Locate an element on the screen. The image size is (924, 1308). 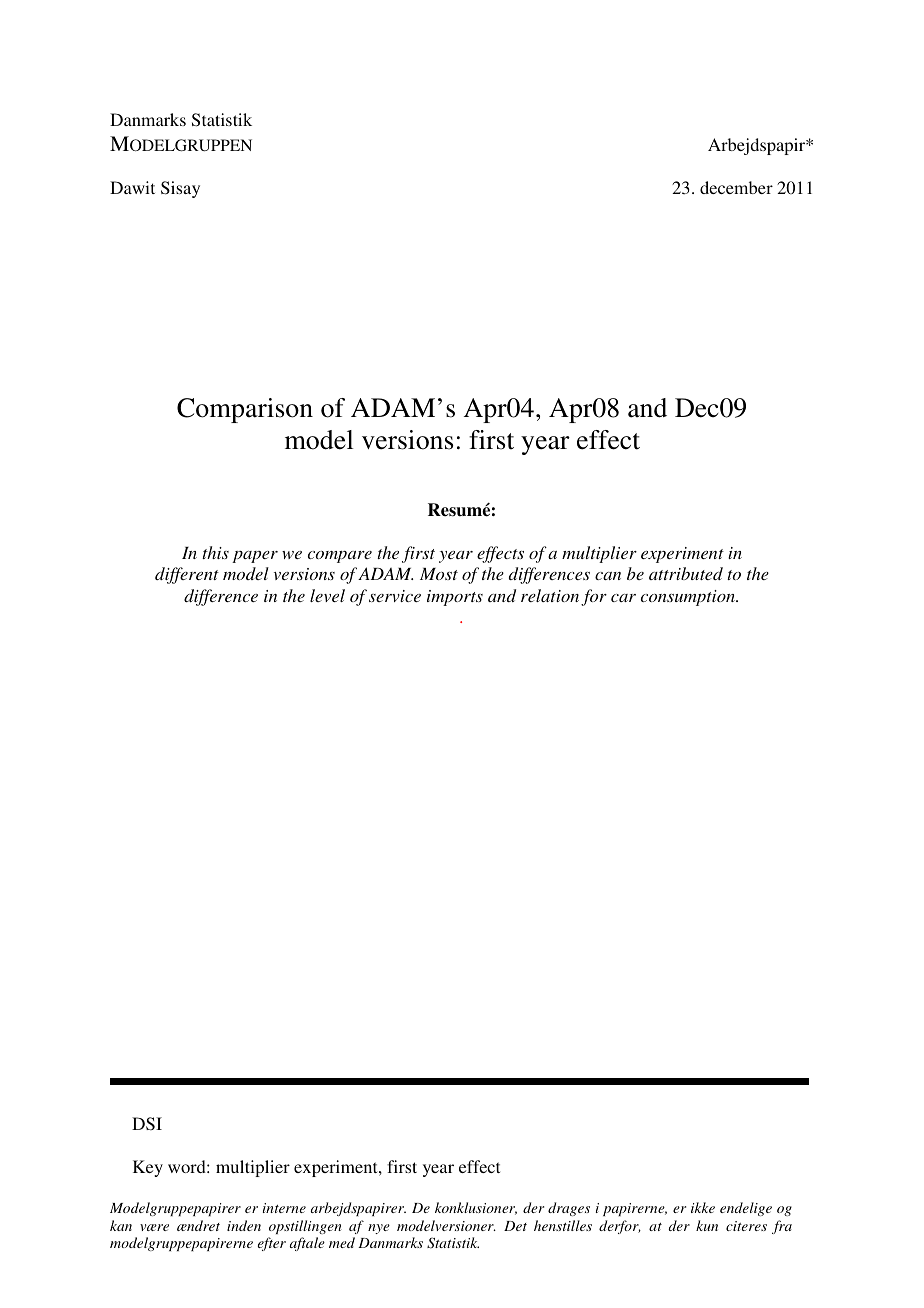
different is located at coordinates (187, 575).
